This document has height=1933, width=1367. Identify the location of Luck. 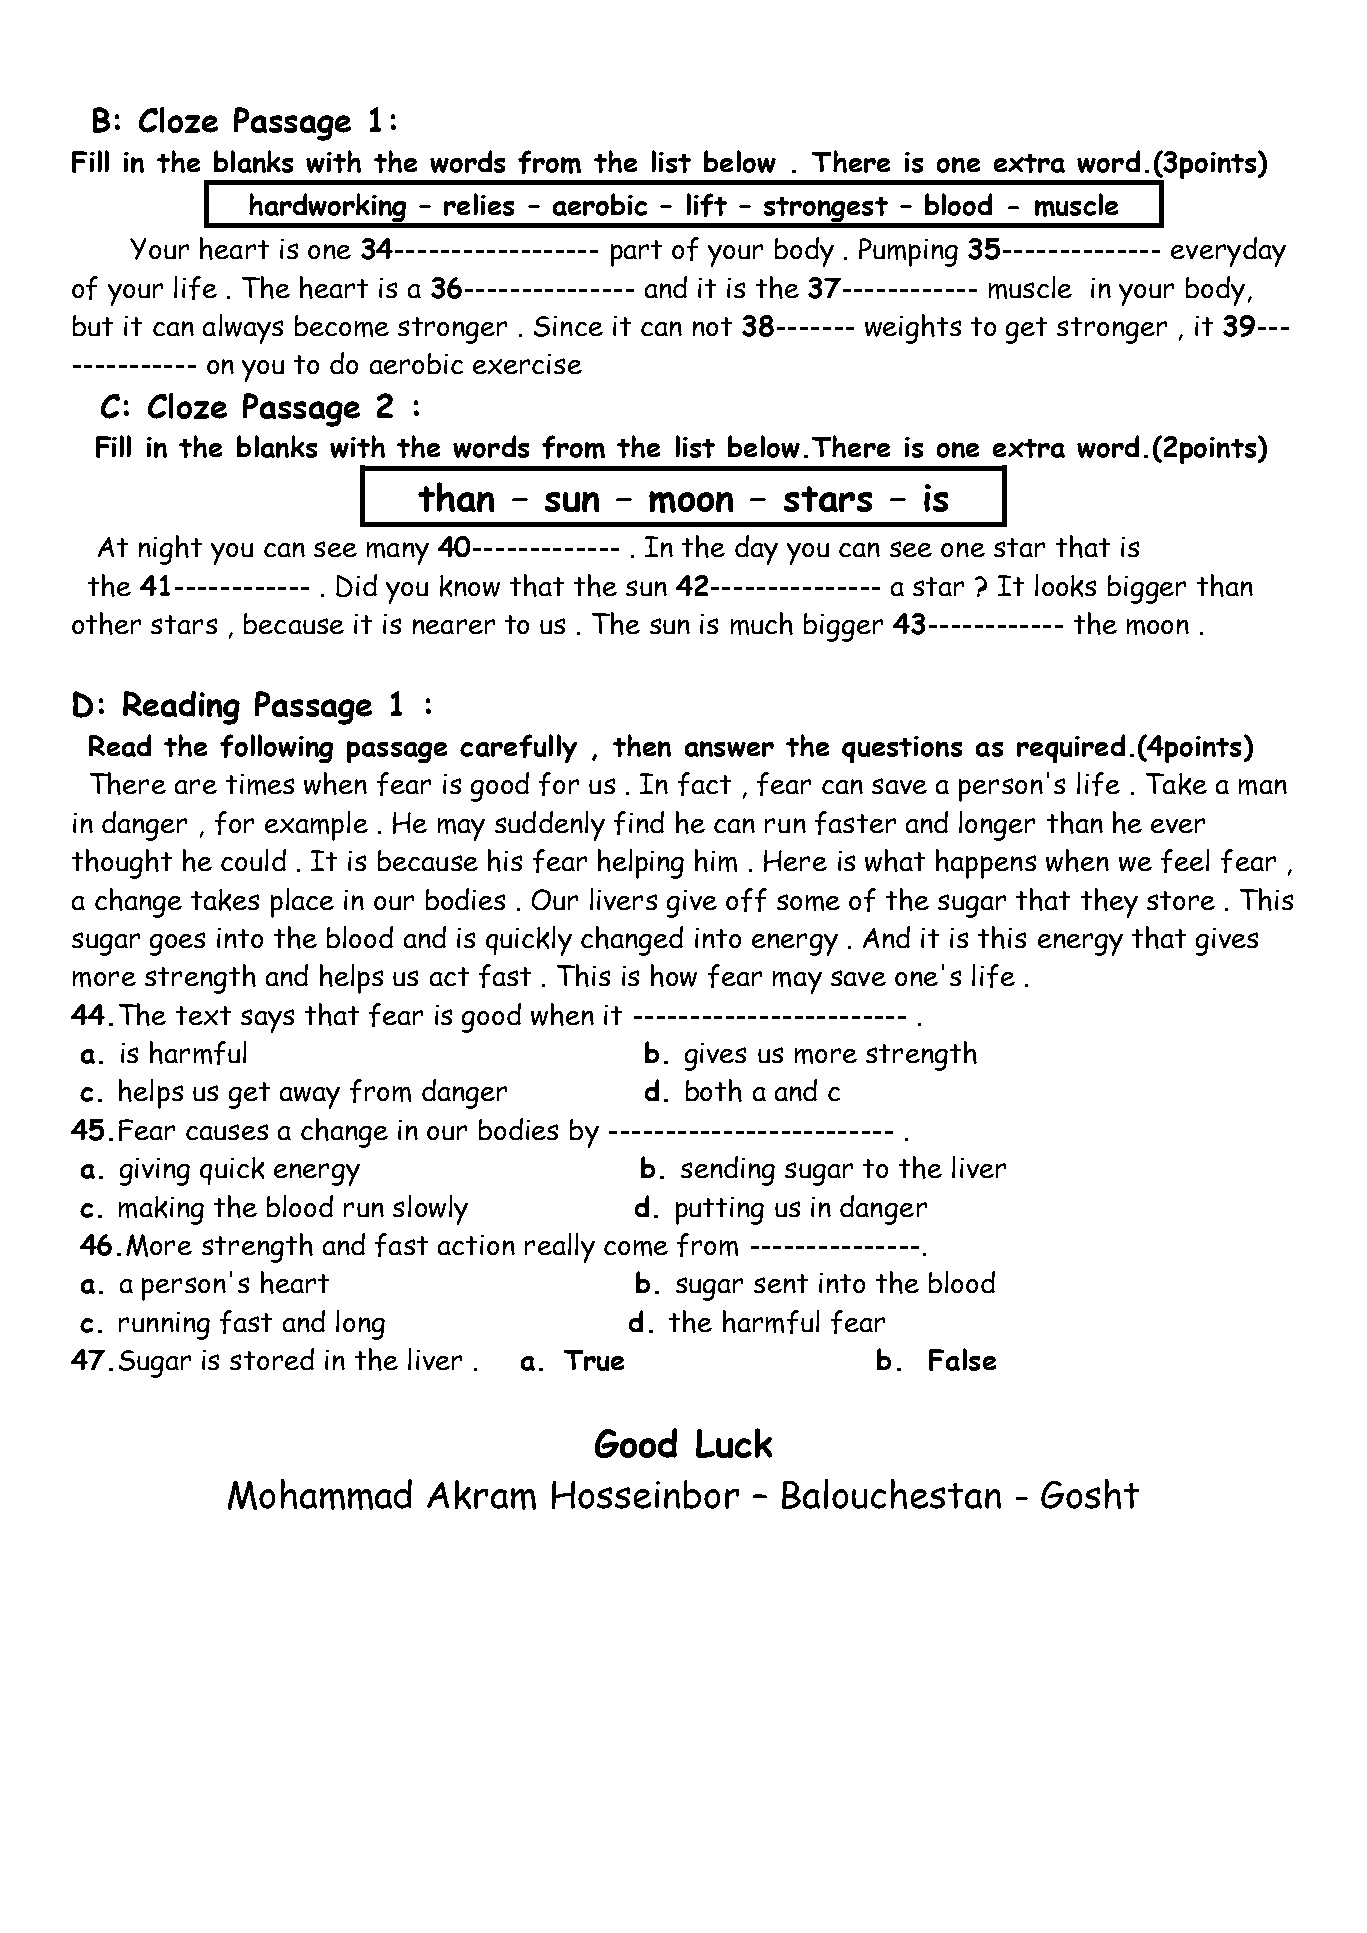
(734, 1443).
